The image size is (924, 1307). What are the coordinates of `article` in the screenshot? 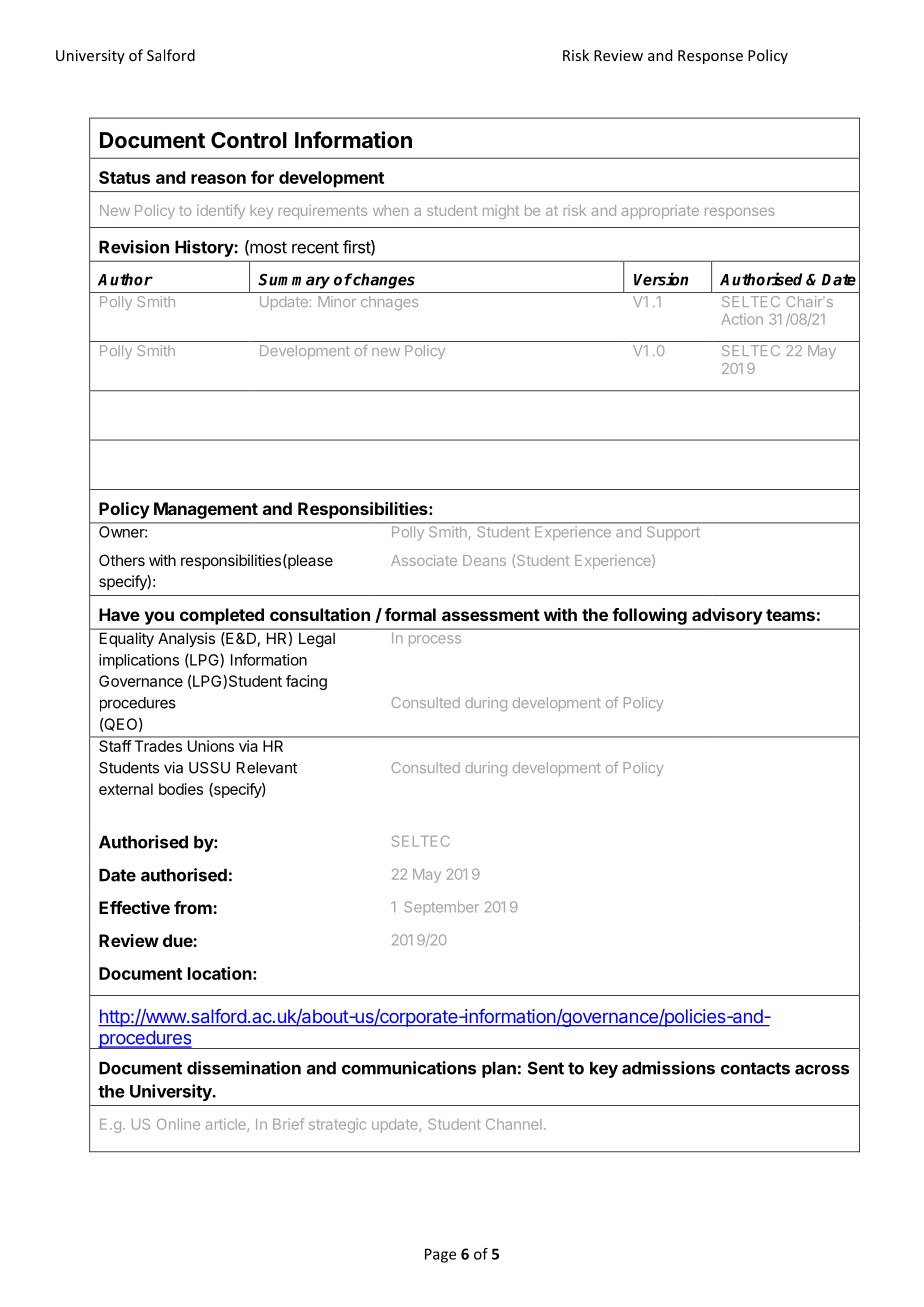 It's located at (227, 1125).
